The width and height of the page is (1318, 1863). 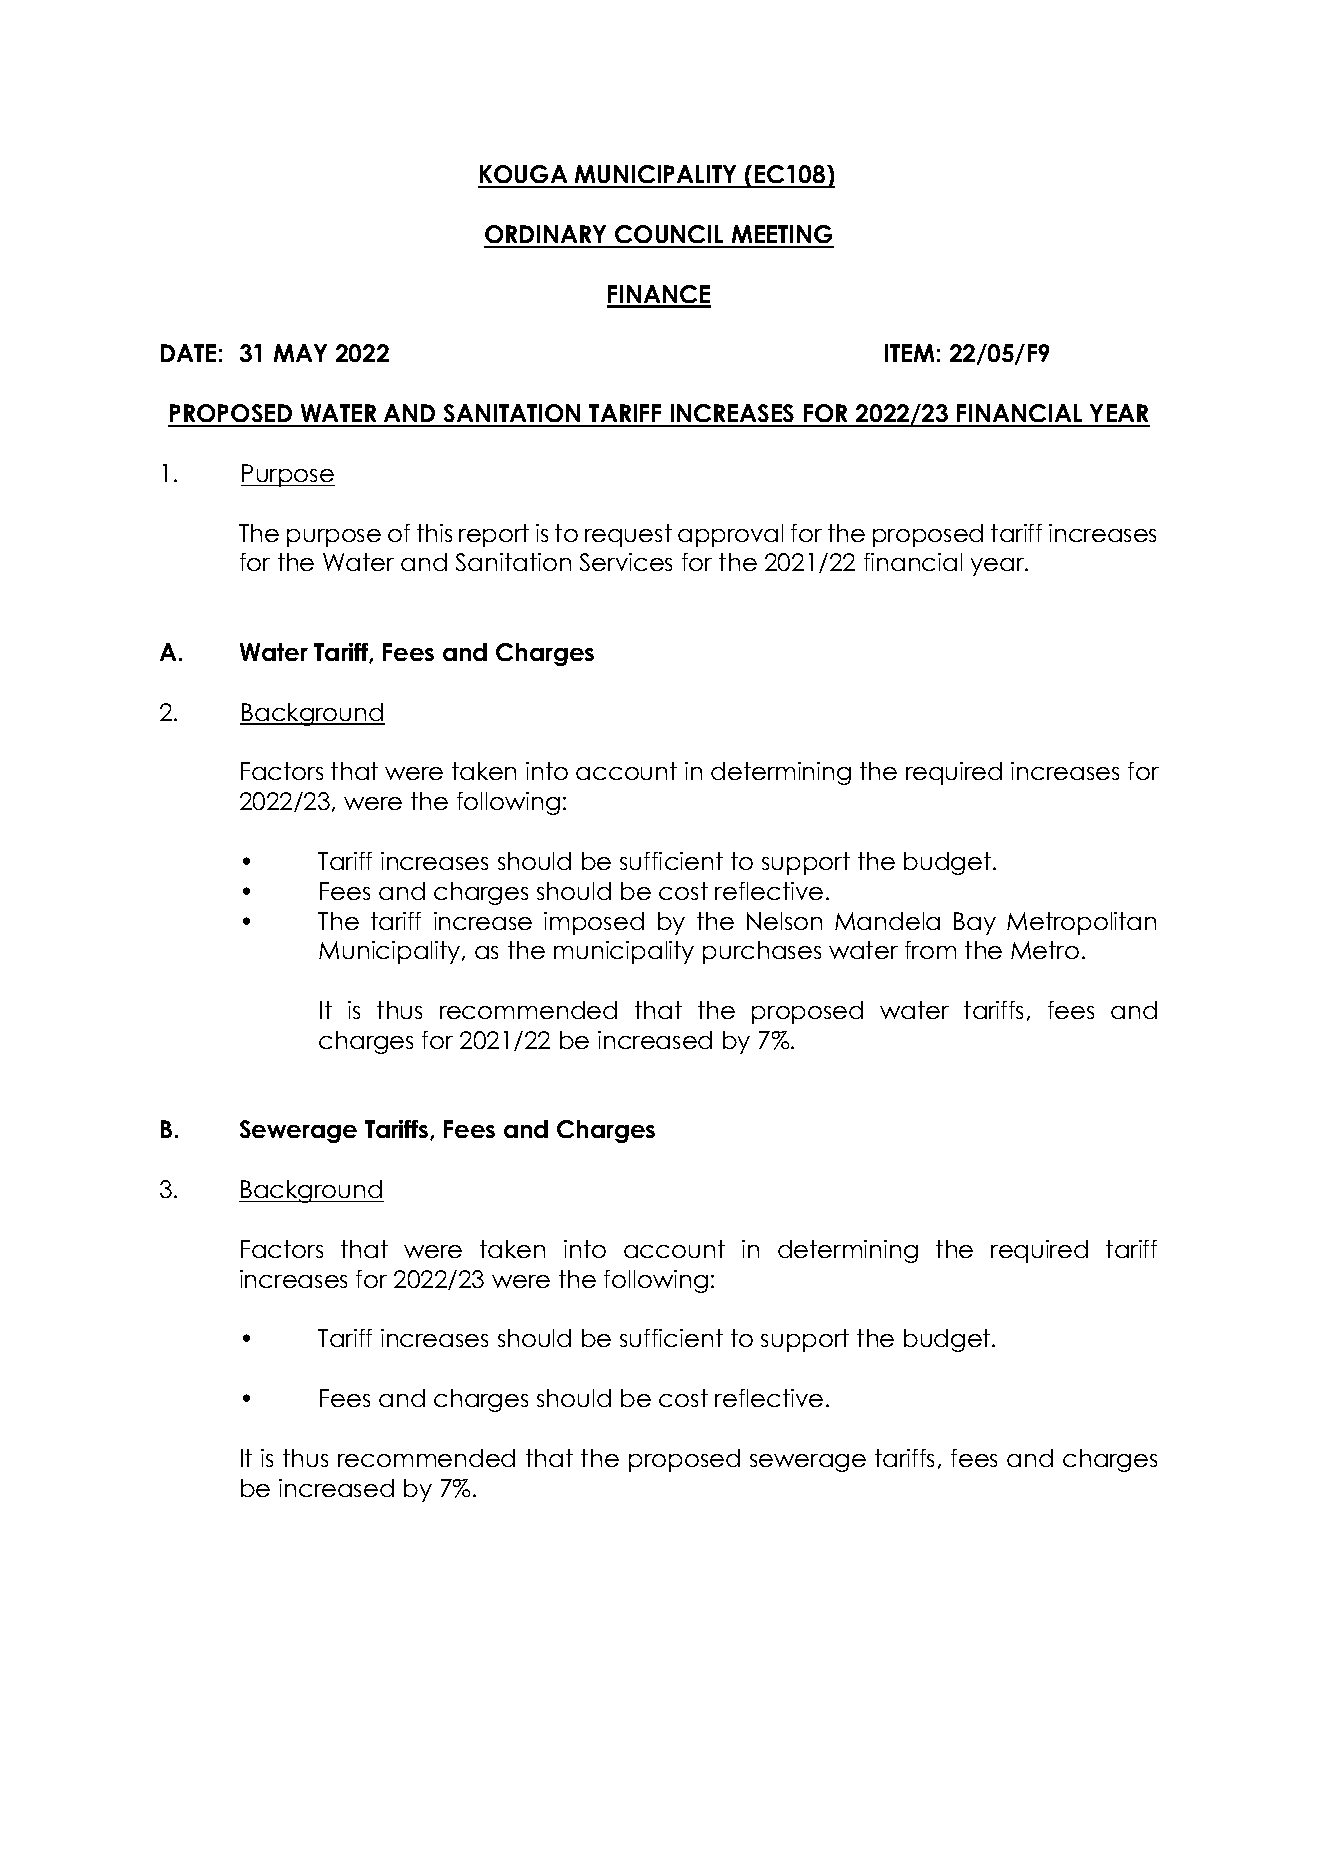 What do you see at coordinates (626, 562) in the page?
I see `Services` at bounding box center [626, 562].
